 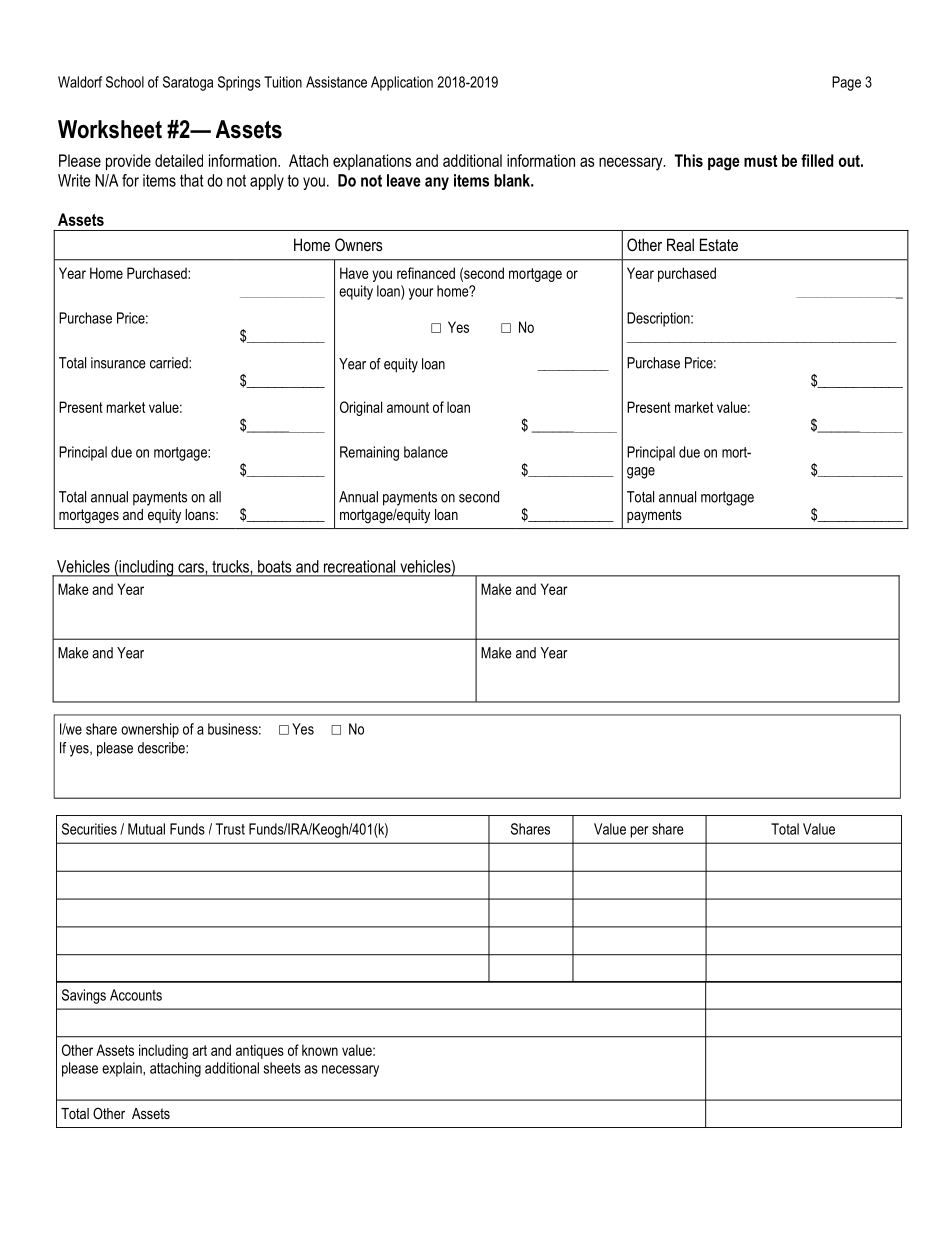 What do you see at coordinates (188, 83) in the page?
I see `Saratoga` at bounding box center [188, 83].
